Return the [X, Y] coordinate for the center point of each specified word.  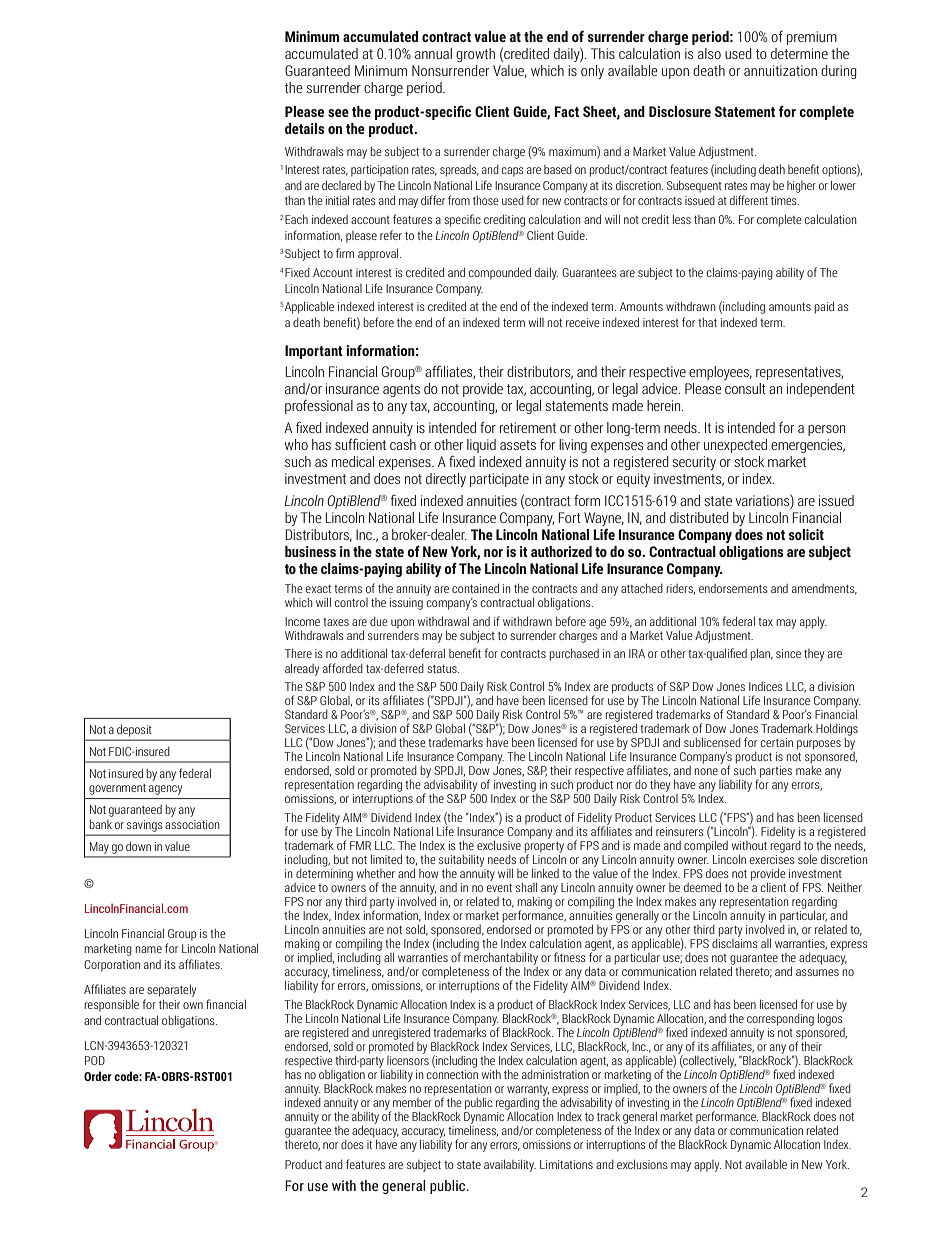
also [709, 53]
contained [475, 588]
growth [475, 55]
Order [98, 1076]
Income [302, 621]
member [412, 1102]
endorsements [733, 588]
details [305, 128]
